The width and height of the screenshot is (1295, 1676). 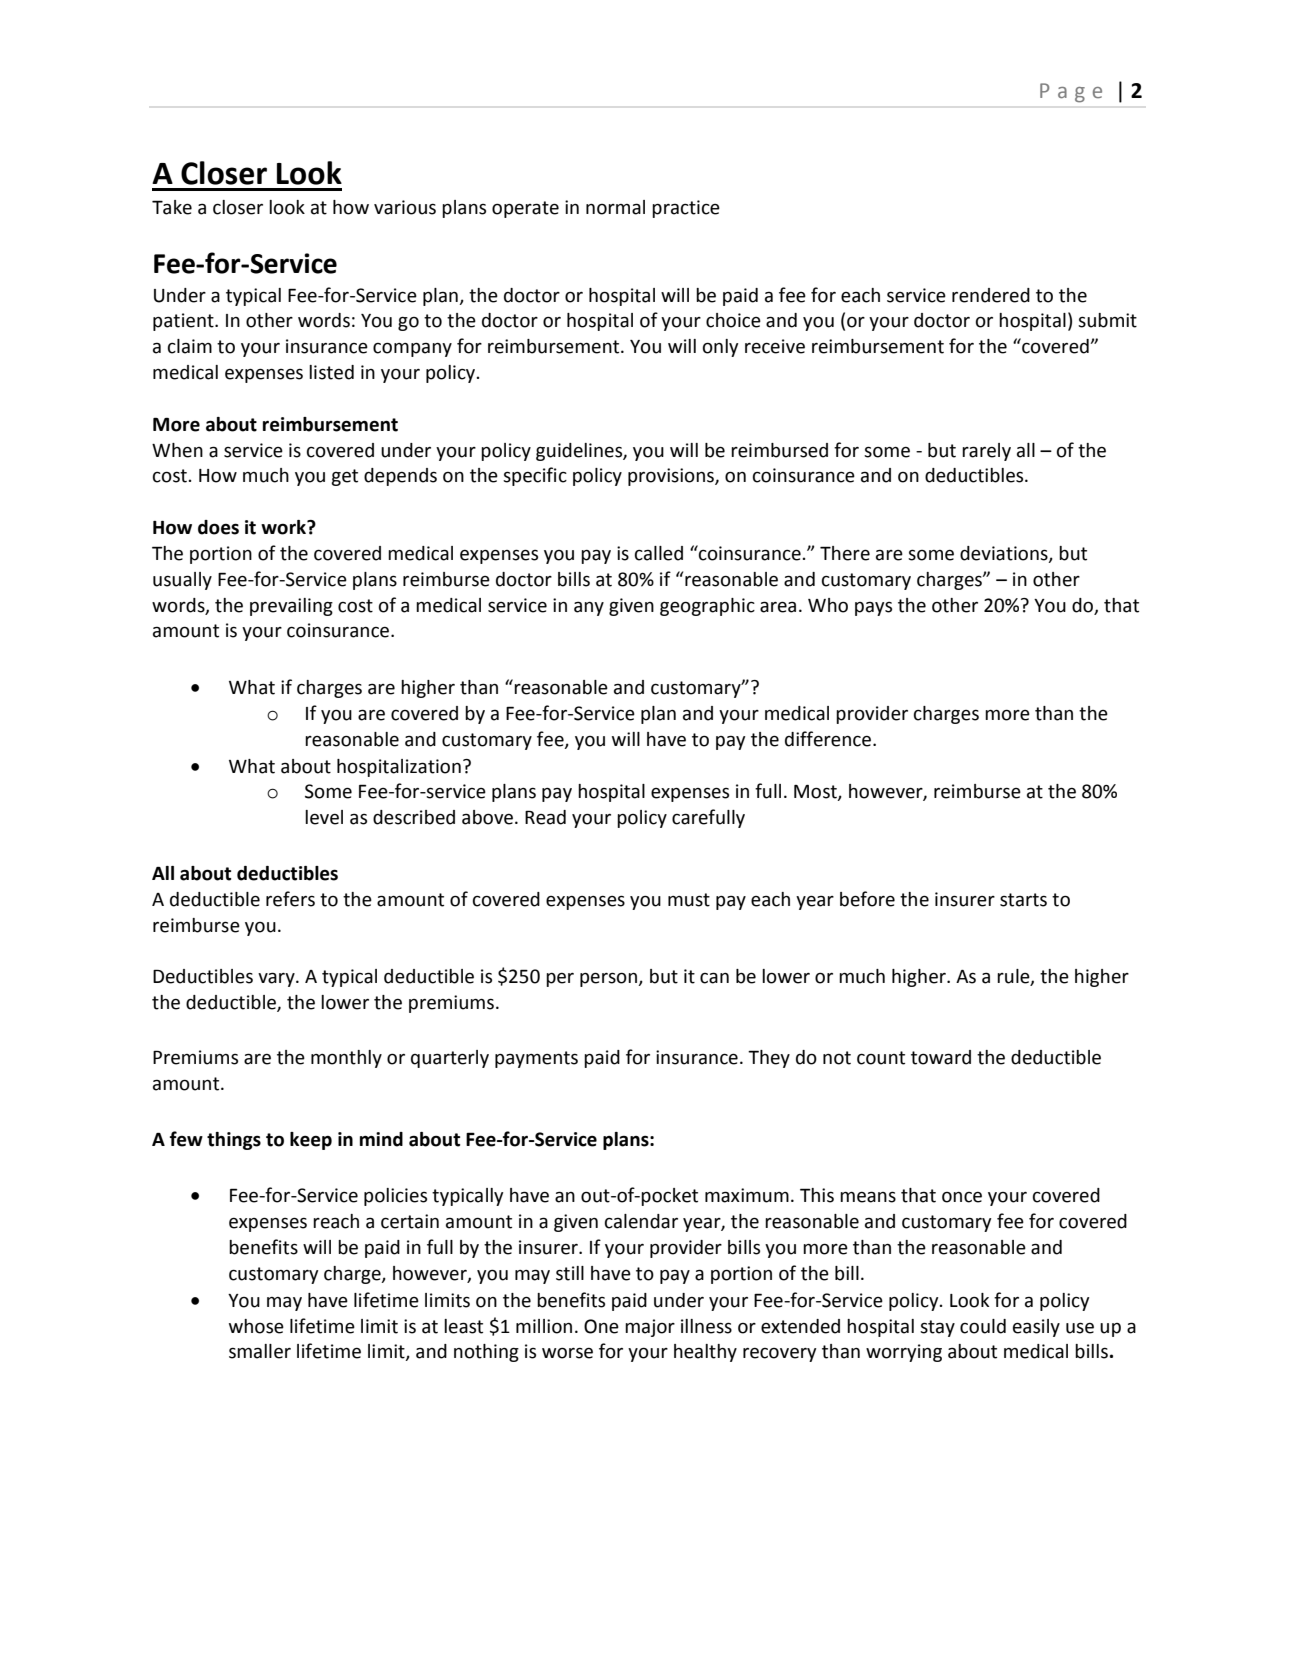 What do you see at coordinates (983, 1326) in the screenshot?
I see `could` at bounding box center [983, 1326].
